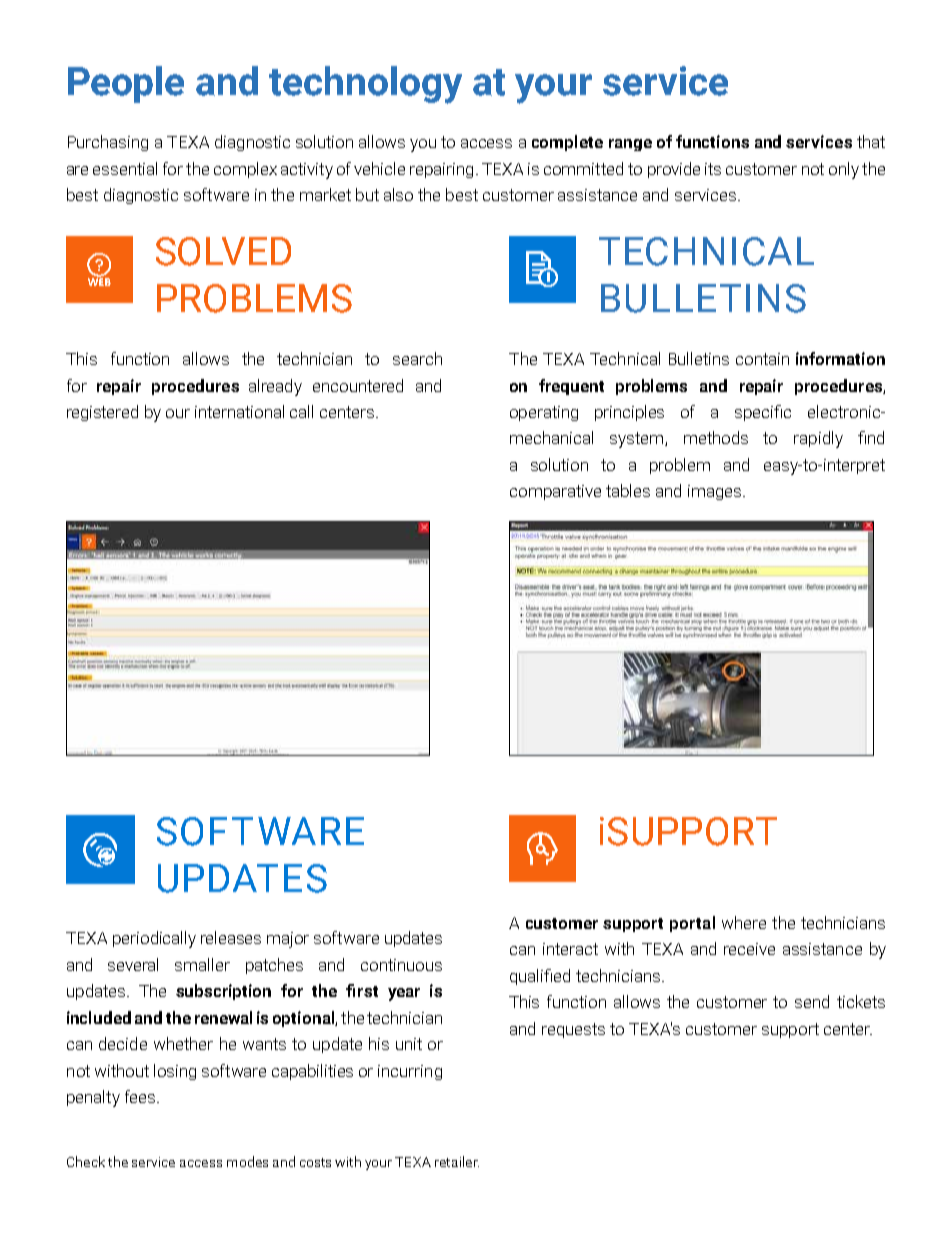 This document has width=952, height=1233. Describe the element at coordinates (716, 492) in the document. I see `images` at that location.
